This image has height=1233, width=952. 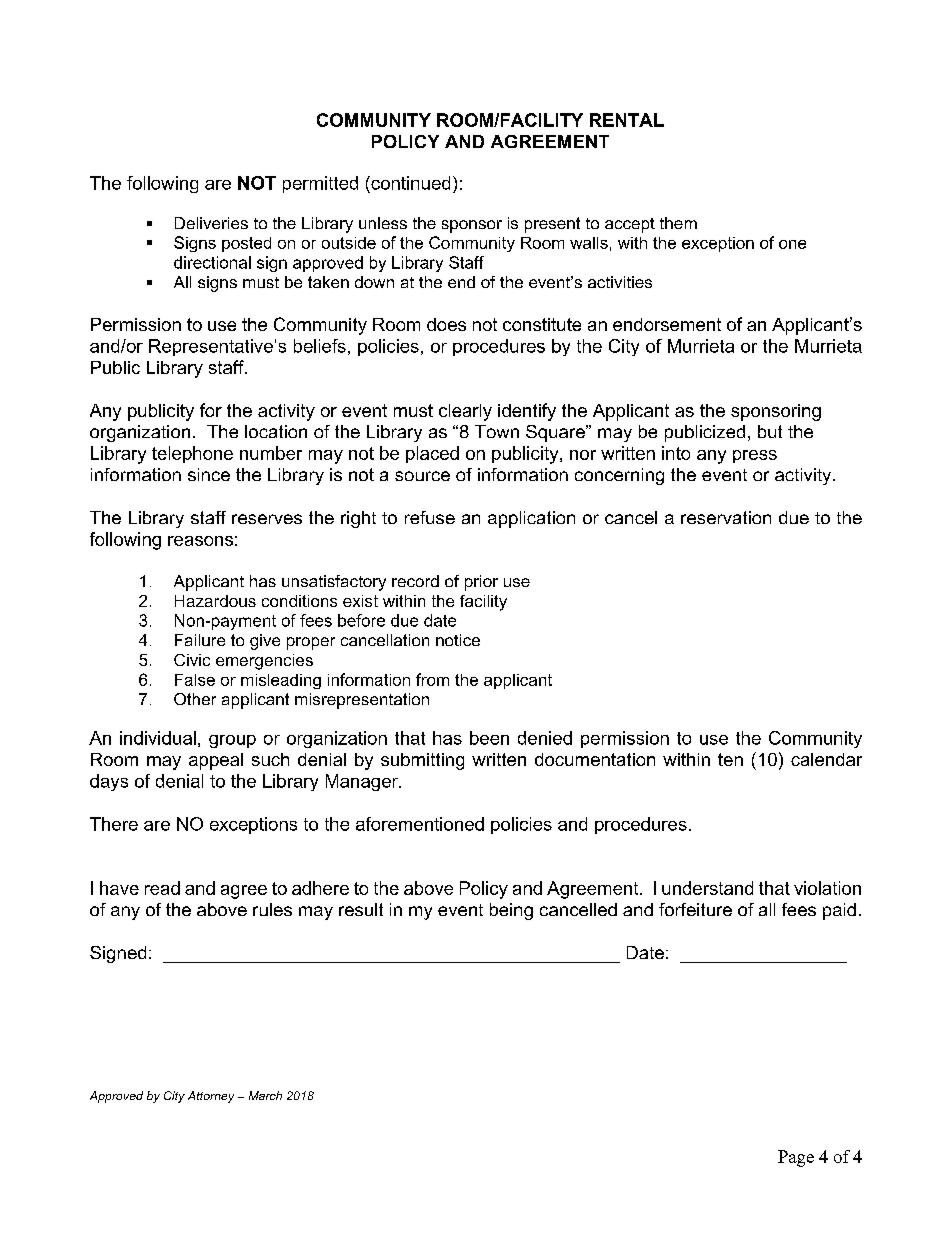 I want to click on continued, so click(x=409, y=183).
